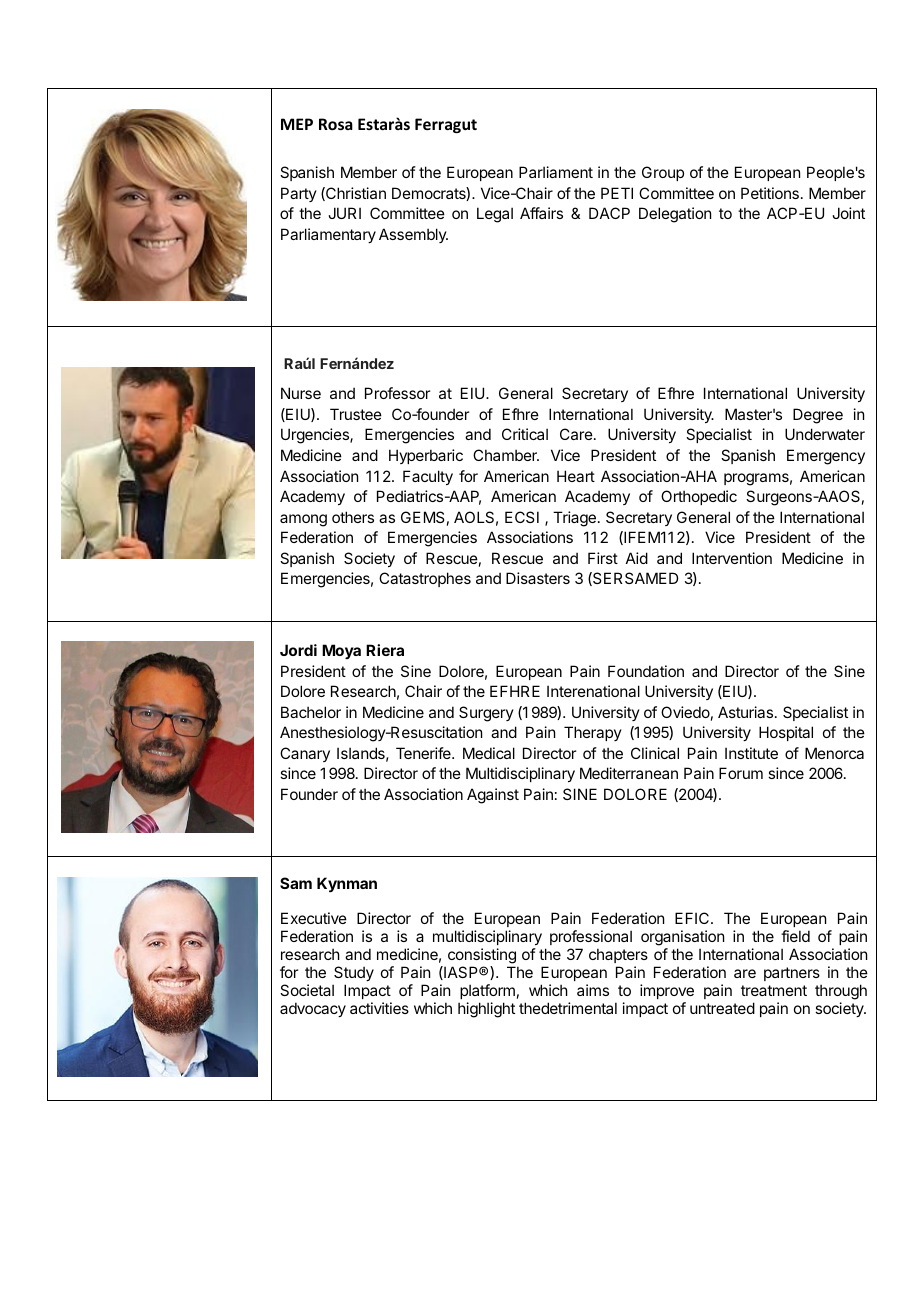 The width and height of the screenshot is (924, 1308). Describe the element at coordinates (336, 124) in the screenshot. I see `Rosa` at that location.
